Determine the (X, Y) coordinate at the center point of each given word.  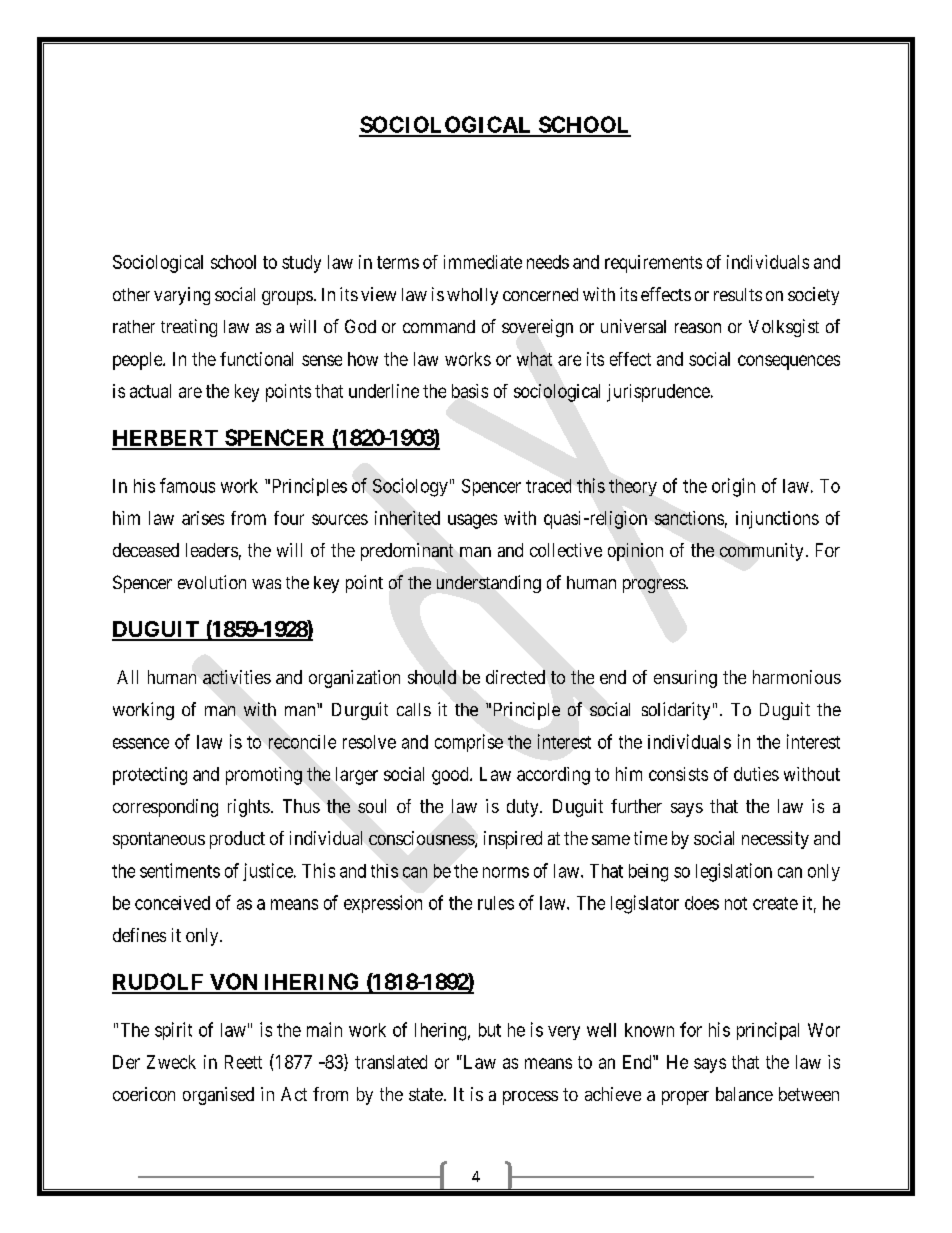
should (432, 677)
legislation (734, 872)
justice (269, 872)
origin (733, 487)
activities (237, 677)
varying (182, 296)
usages (472, 521)
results (738, 294)
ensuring (685, 679)
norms (506, 872)
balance (744, 1094)
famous (187, 485)
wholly (472, 296)
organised (218, 1096)
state (426, 1094)
